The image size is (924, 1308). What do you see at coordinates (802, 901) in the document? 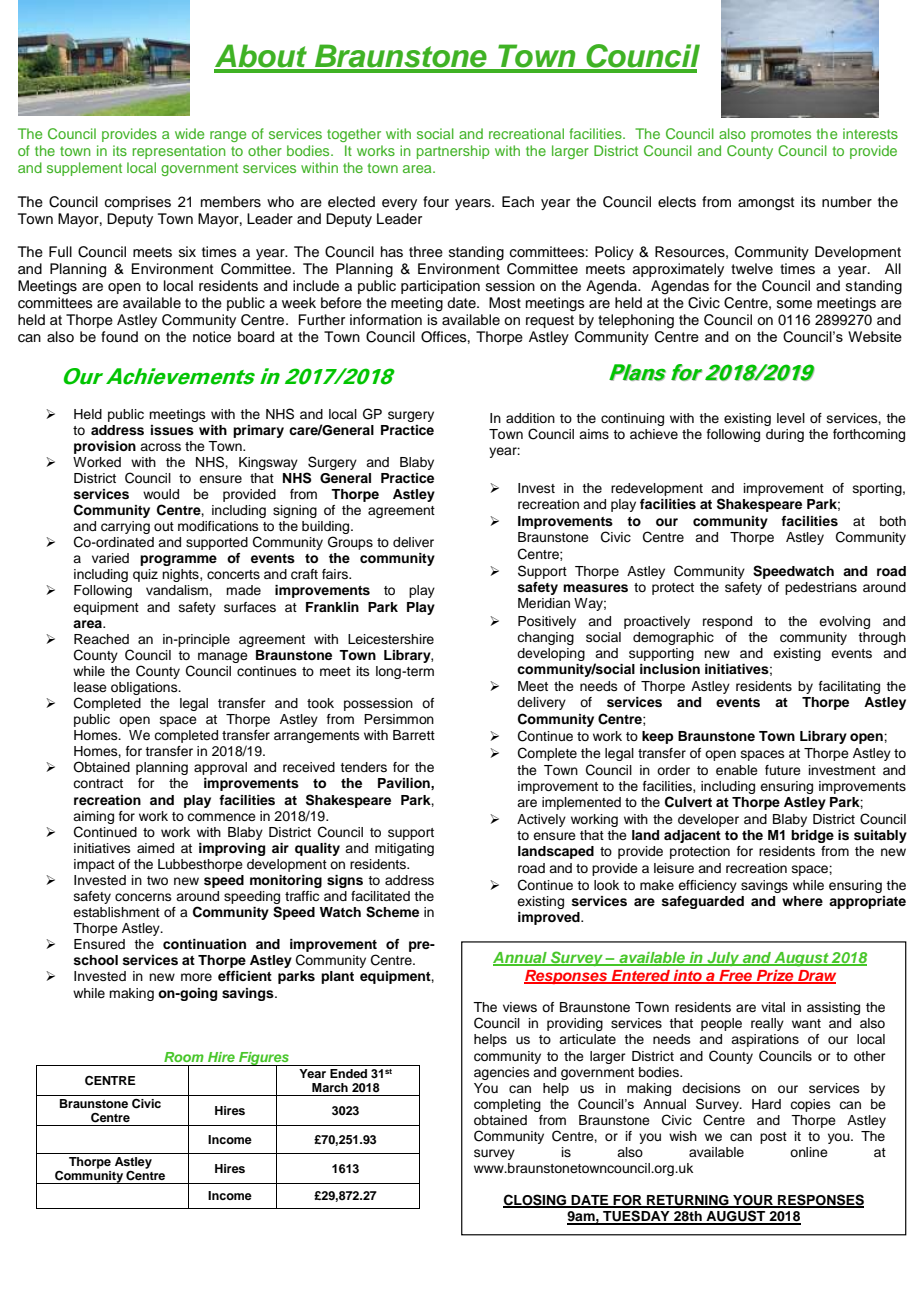
I see `where` at bounding box center [802, 901].
